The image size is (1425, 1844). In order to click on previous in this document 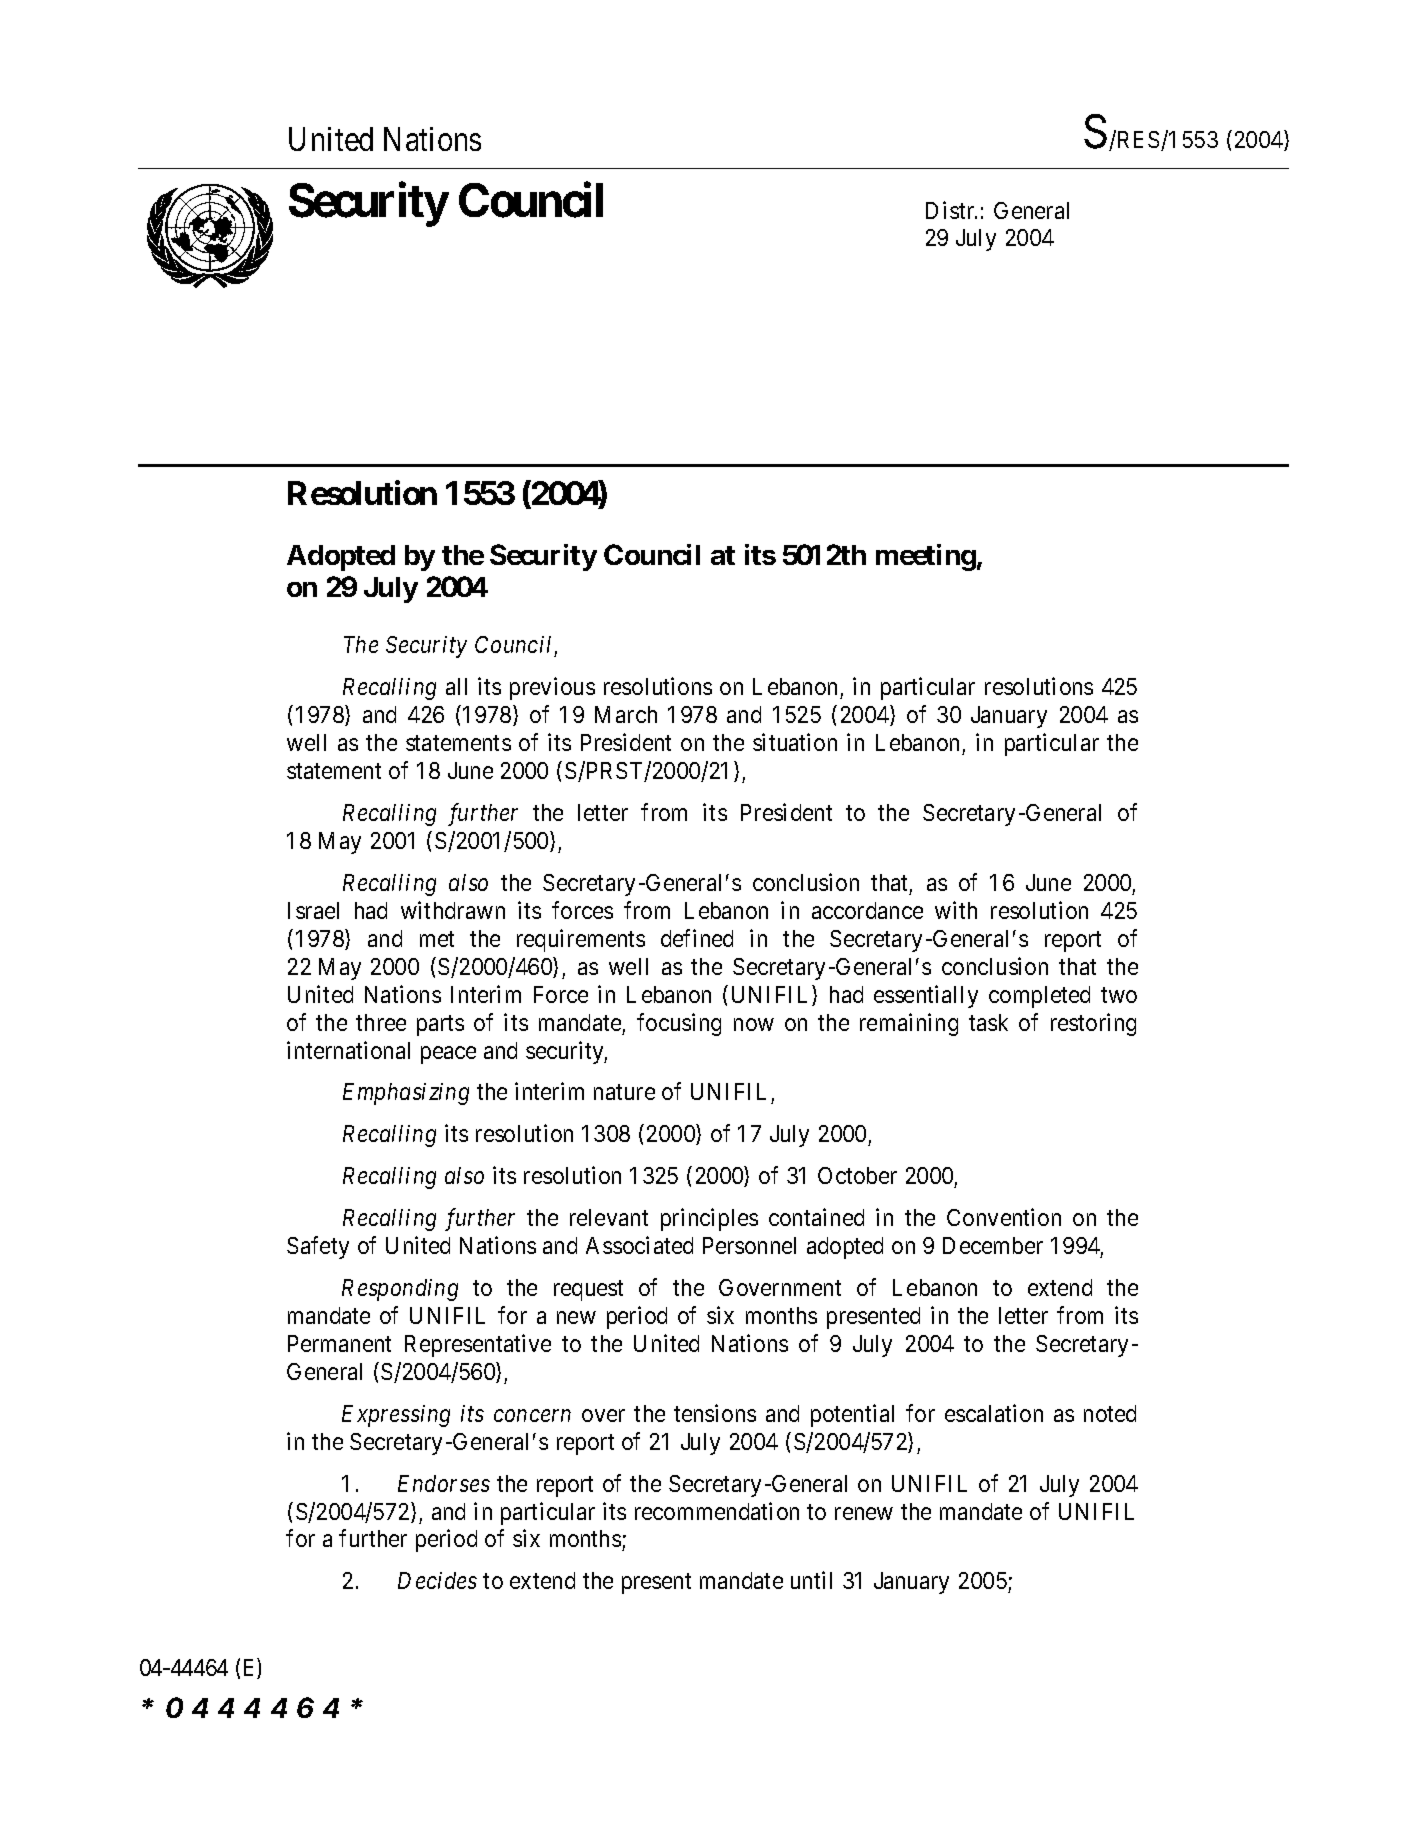, I will do `click(552, 688)`.
